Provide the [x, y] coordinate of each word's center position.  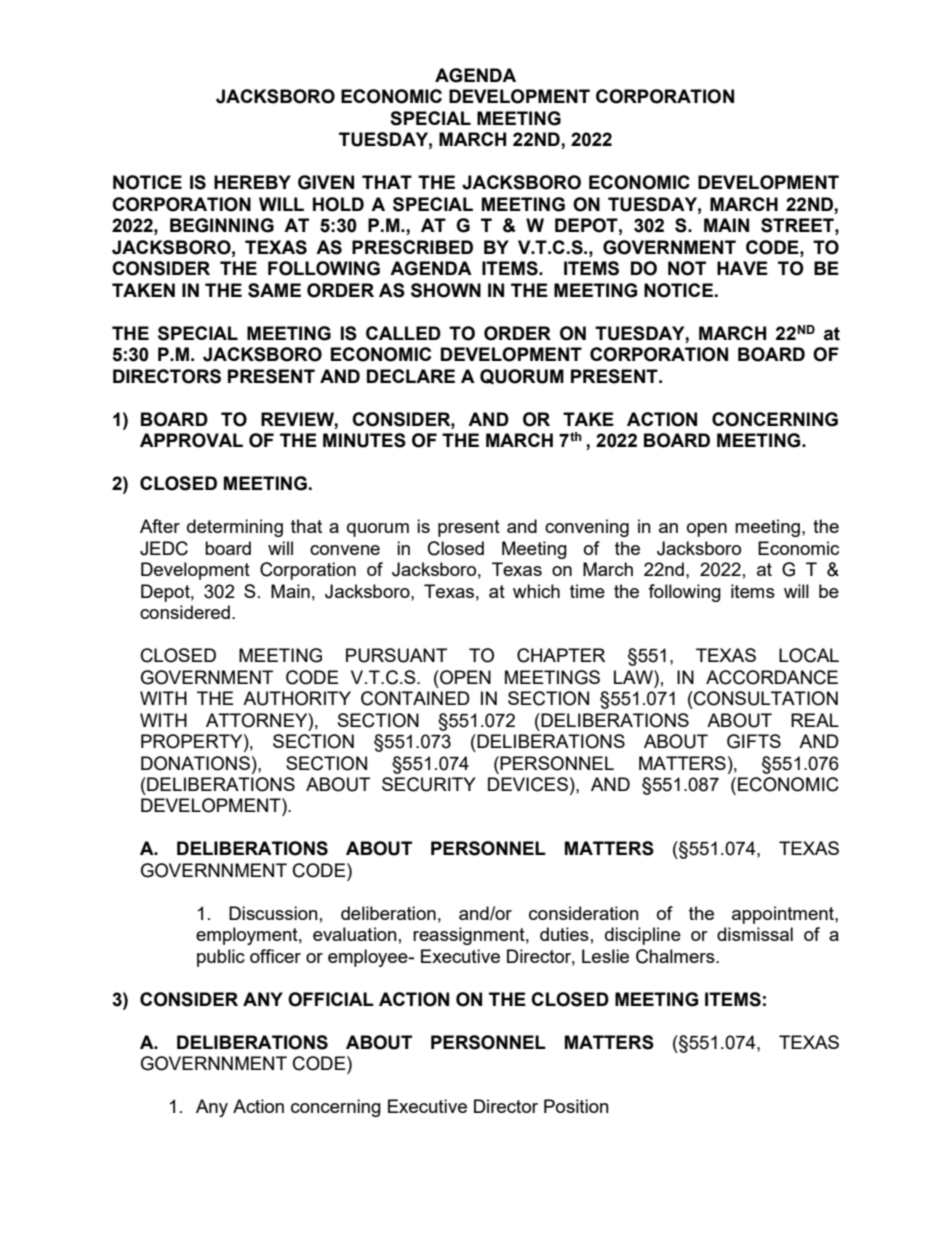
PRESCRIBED [412, 247]
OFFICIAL [331, 999]
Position [576, 1106]
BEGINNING [222, 225]
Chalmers [676, 956]
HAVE [742, 268]
